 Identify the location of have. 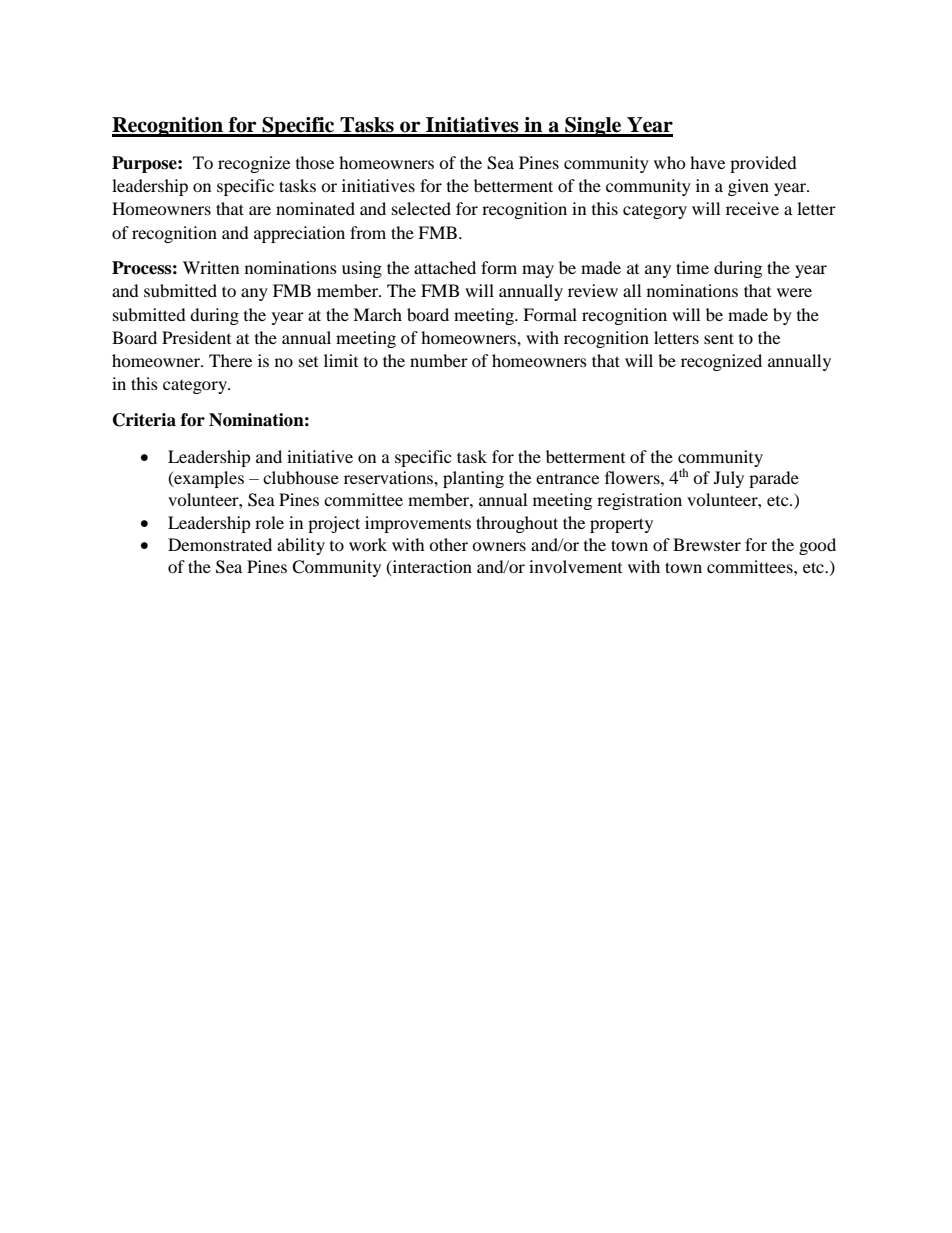
(707, 162).
